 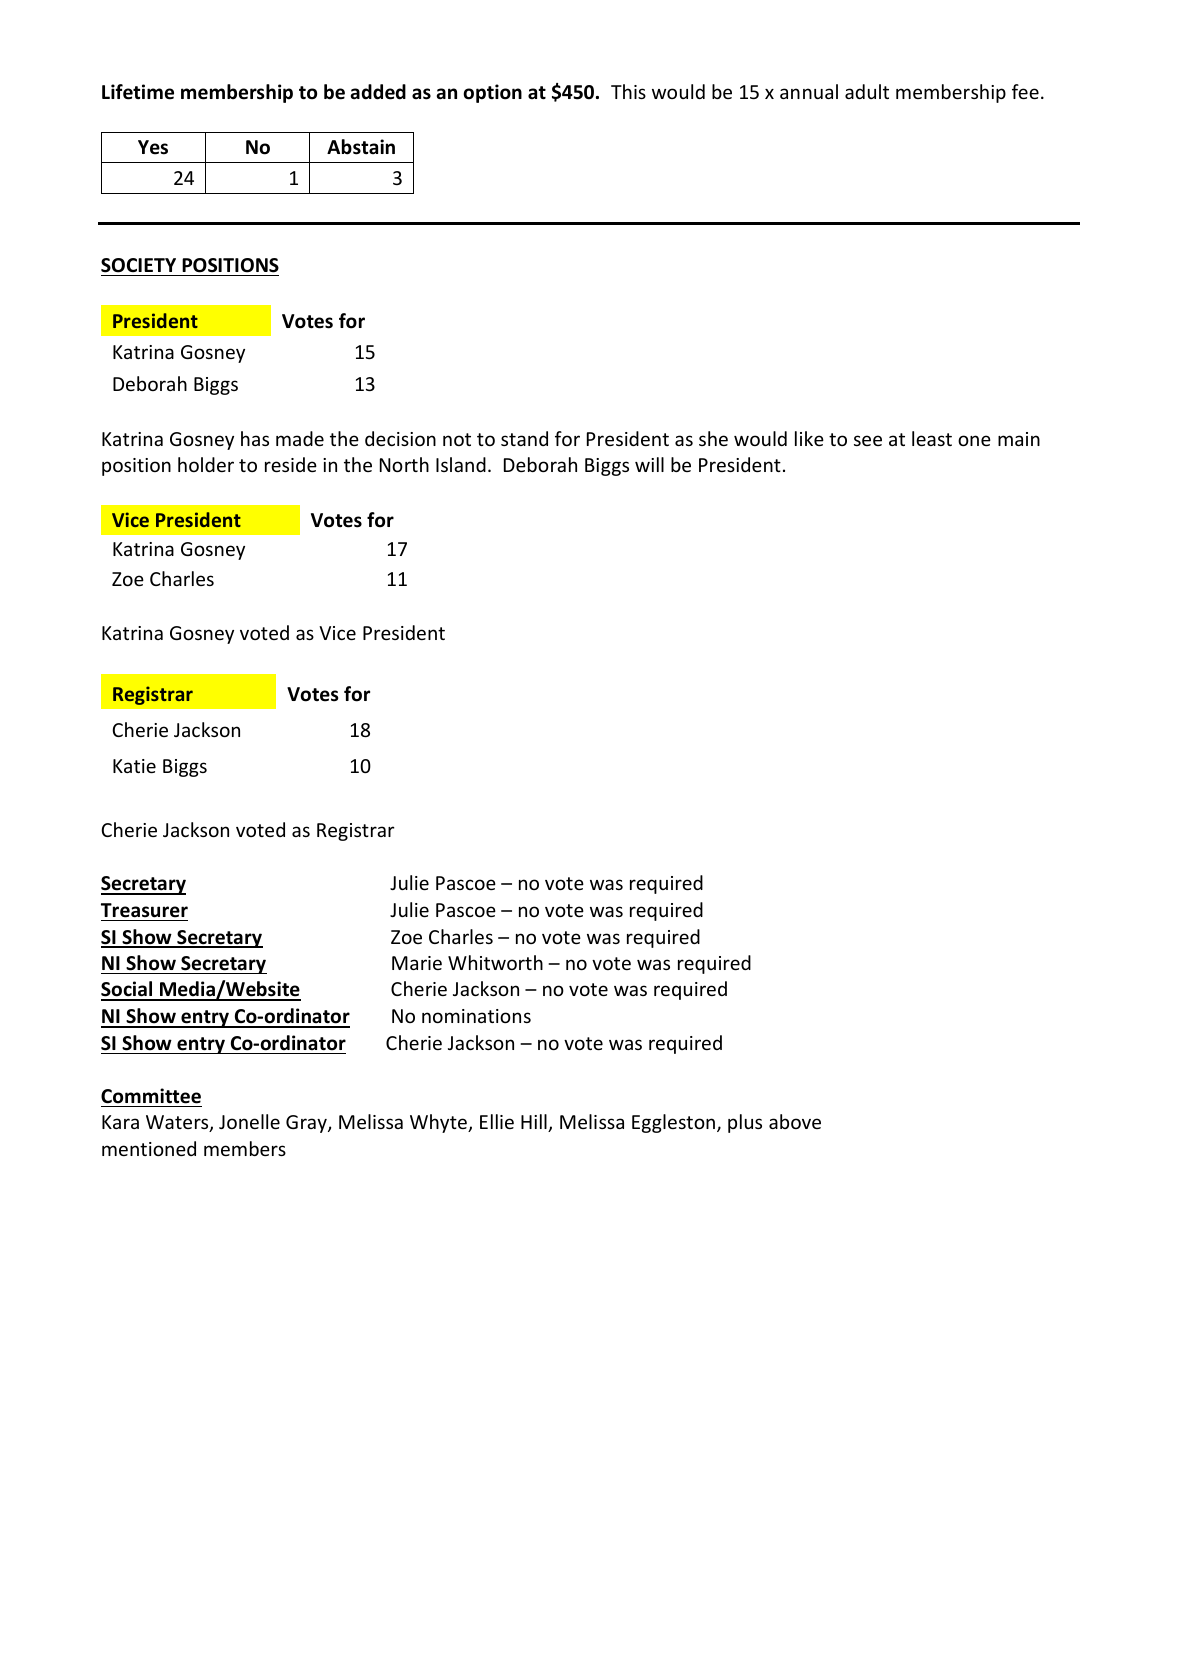 I want to click on above, so click(x=795, y=1121).
